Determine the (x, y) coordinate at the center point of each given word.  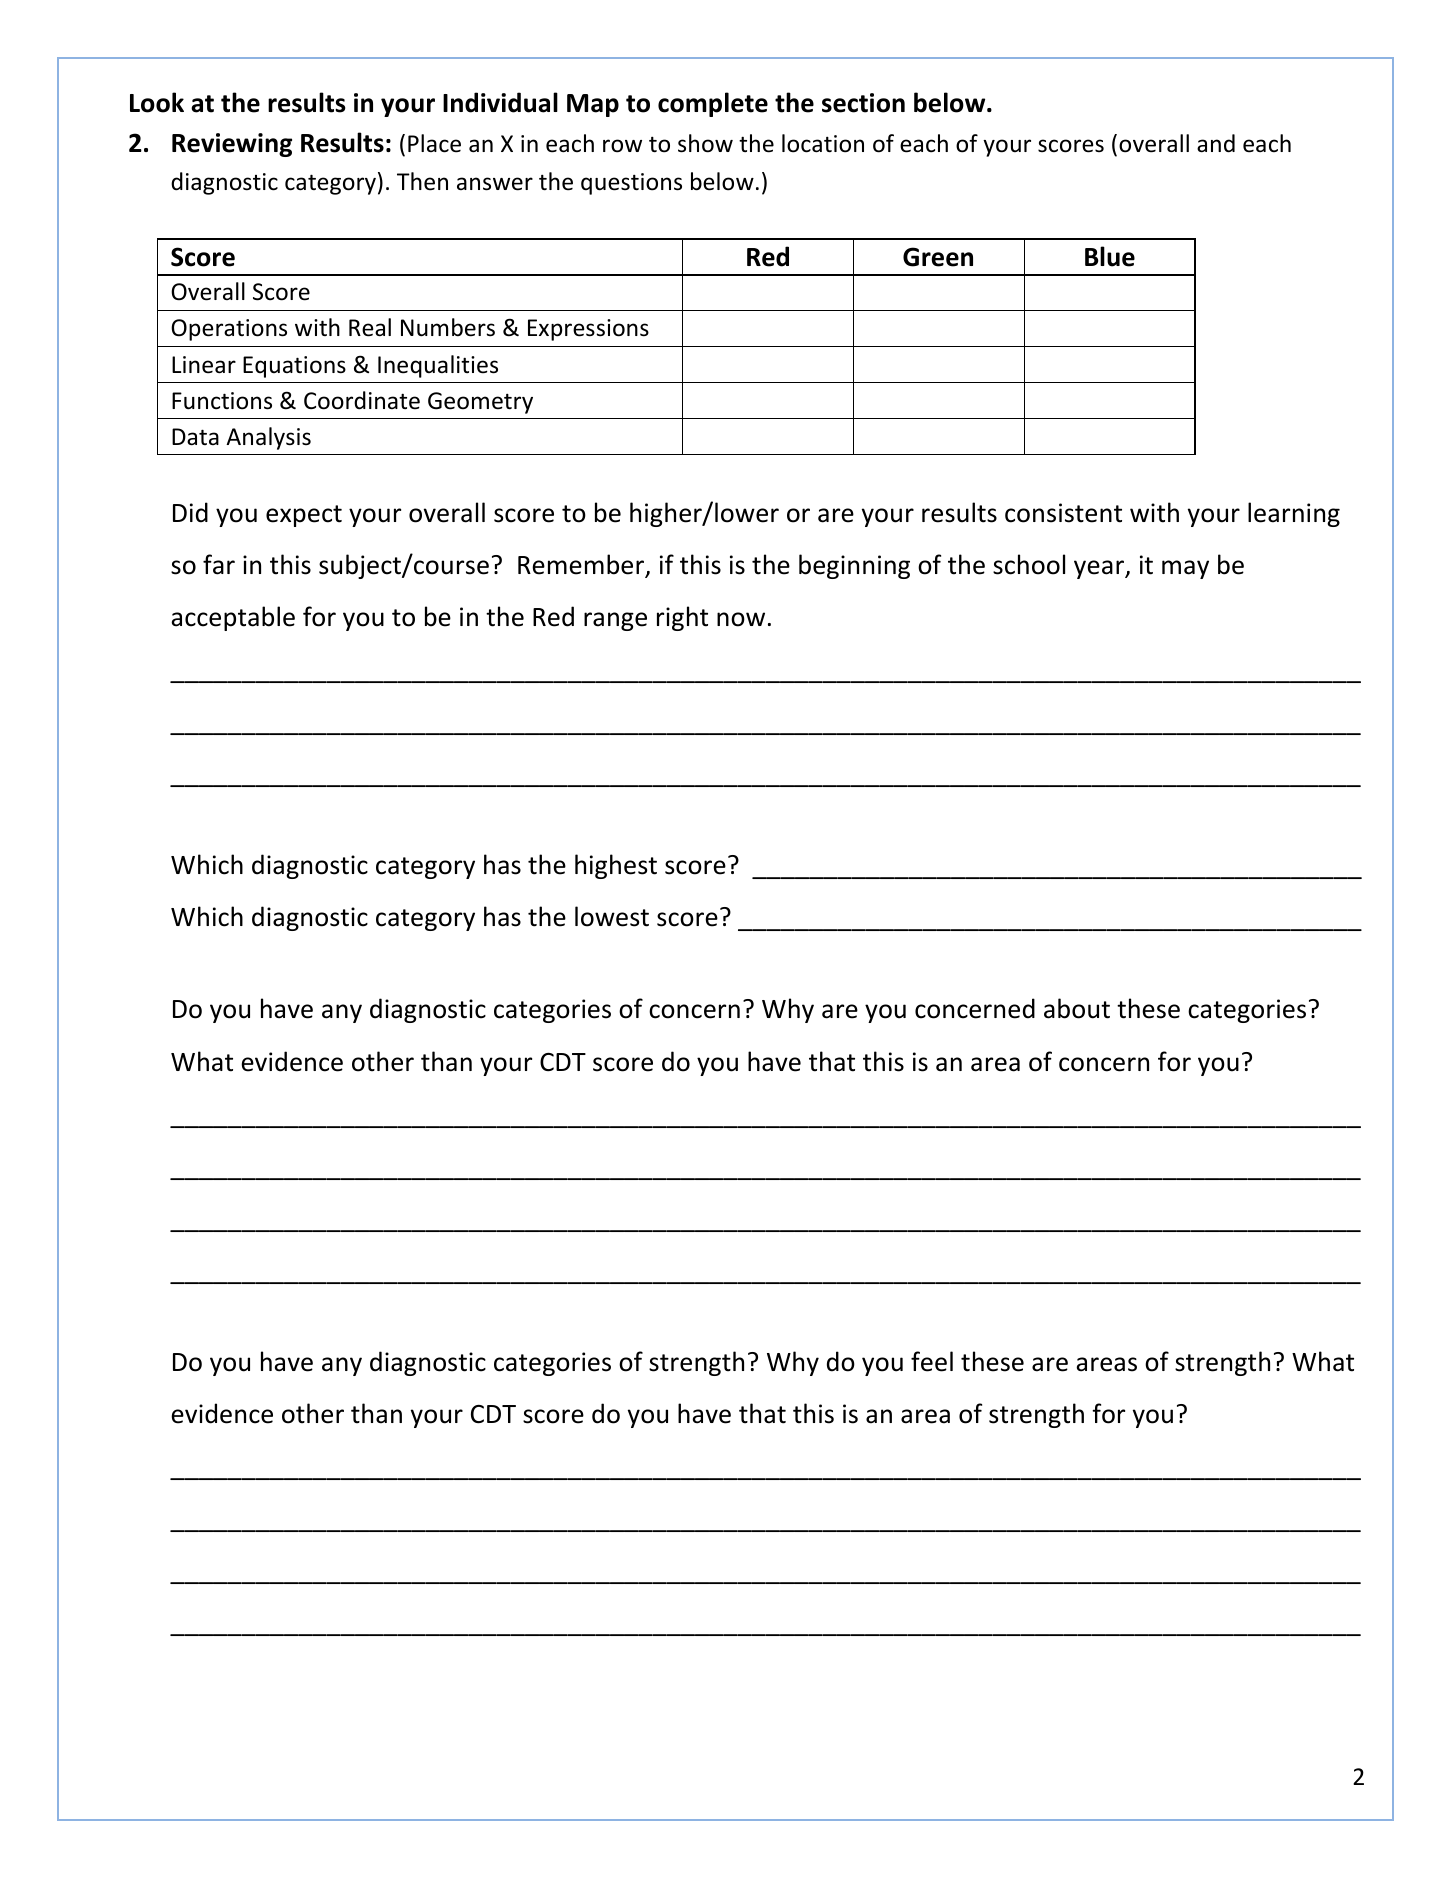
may (1185, 569)
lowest (612, 916)
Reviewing (232, 145)
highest (616, 866)
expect (304, 516)
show (705, 143)
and (1216, 143)
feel (932, 1361)
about (1077, 1008)
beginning (854, 566)
